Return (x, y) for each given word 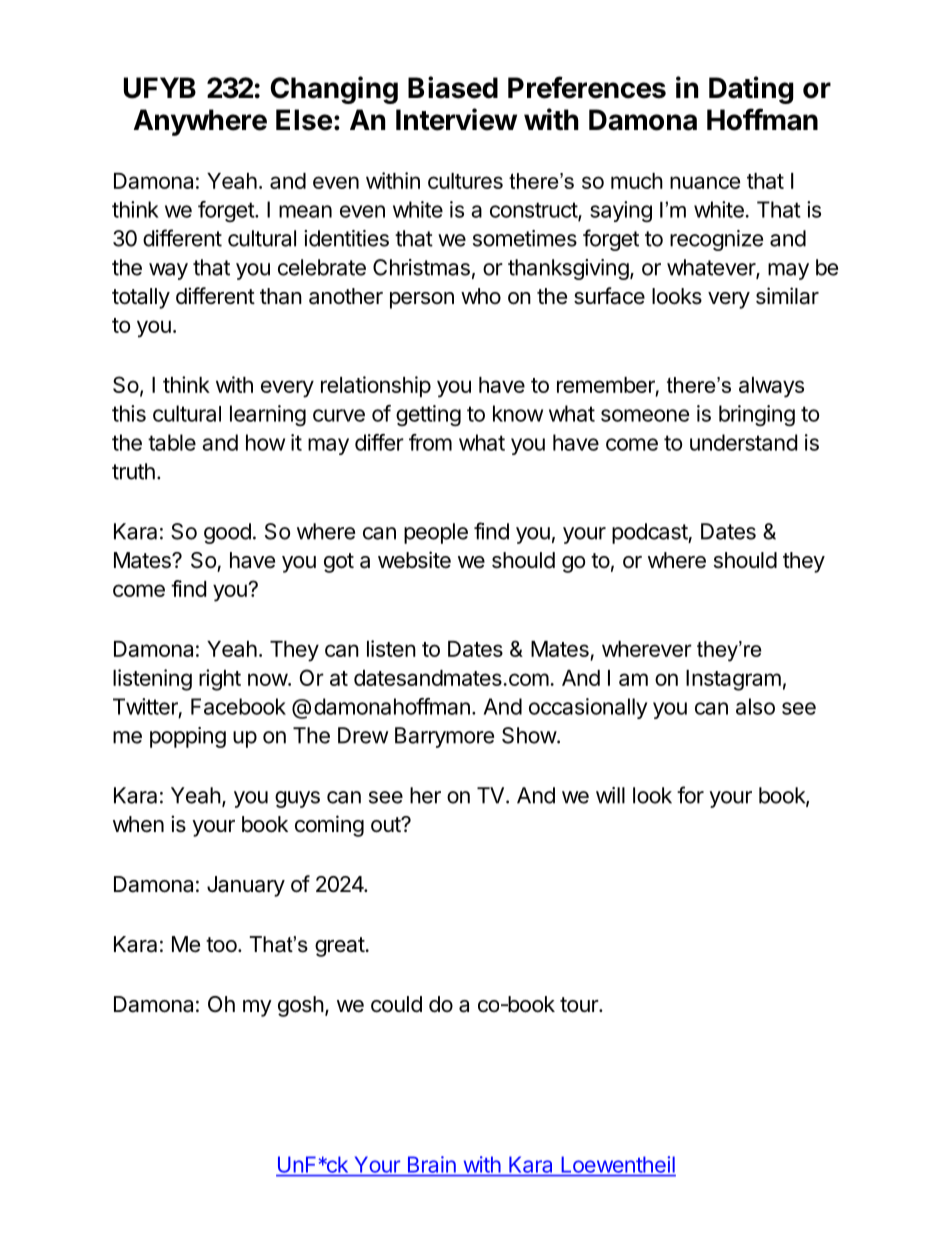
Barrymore (444, 737)
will (610, 795)
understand (743, 442)
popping (188, 737)
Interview (456, 119)
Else (304, 120)
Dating (751, 90)
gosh (301, 1006)
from (430, 442)
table (172, 442)
